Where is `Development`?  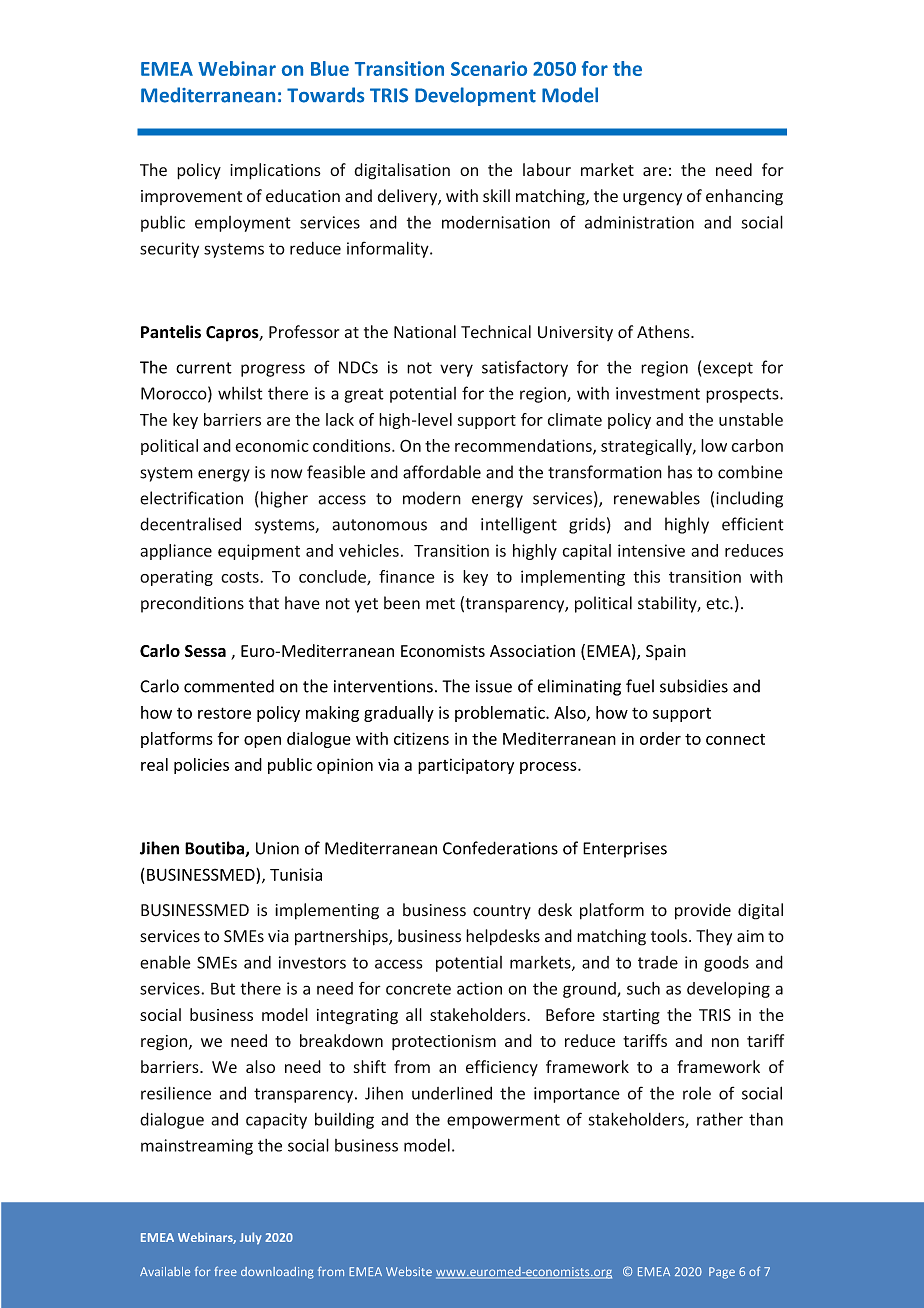
Development is located at coordinates (475, 96).
